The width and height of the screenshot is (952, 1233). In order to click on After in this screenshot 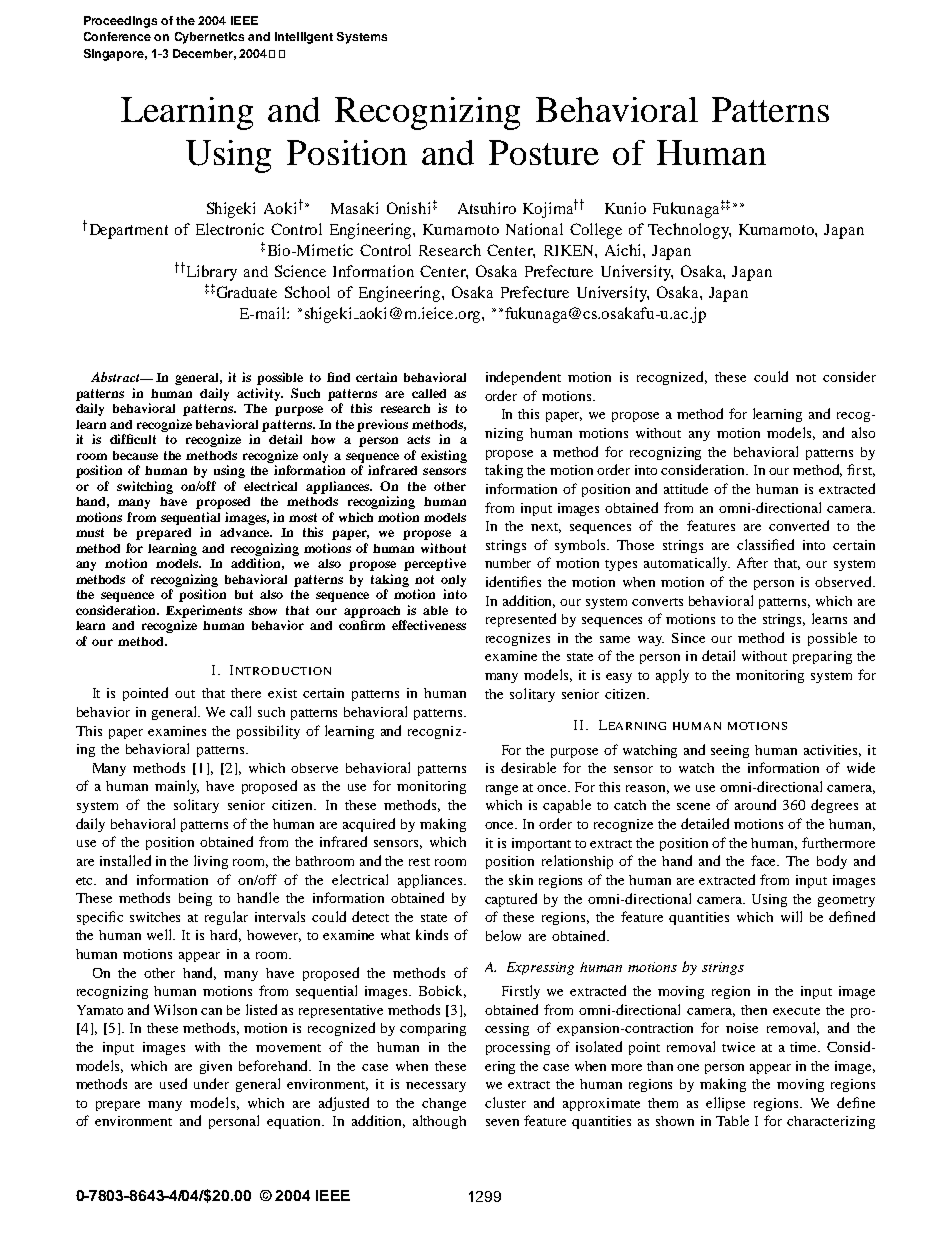, I will do `click(752, 562)`.
